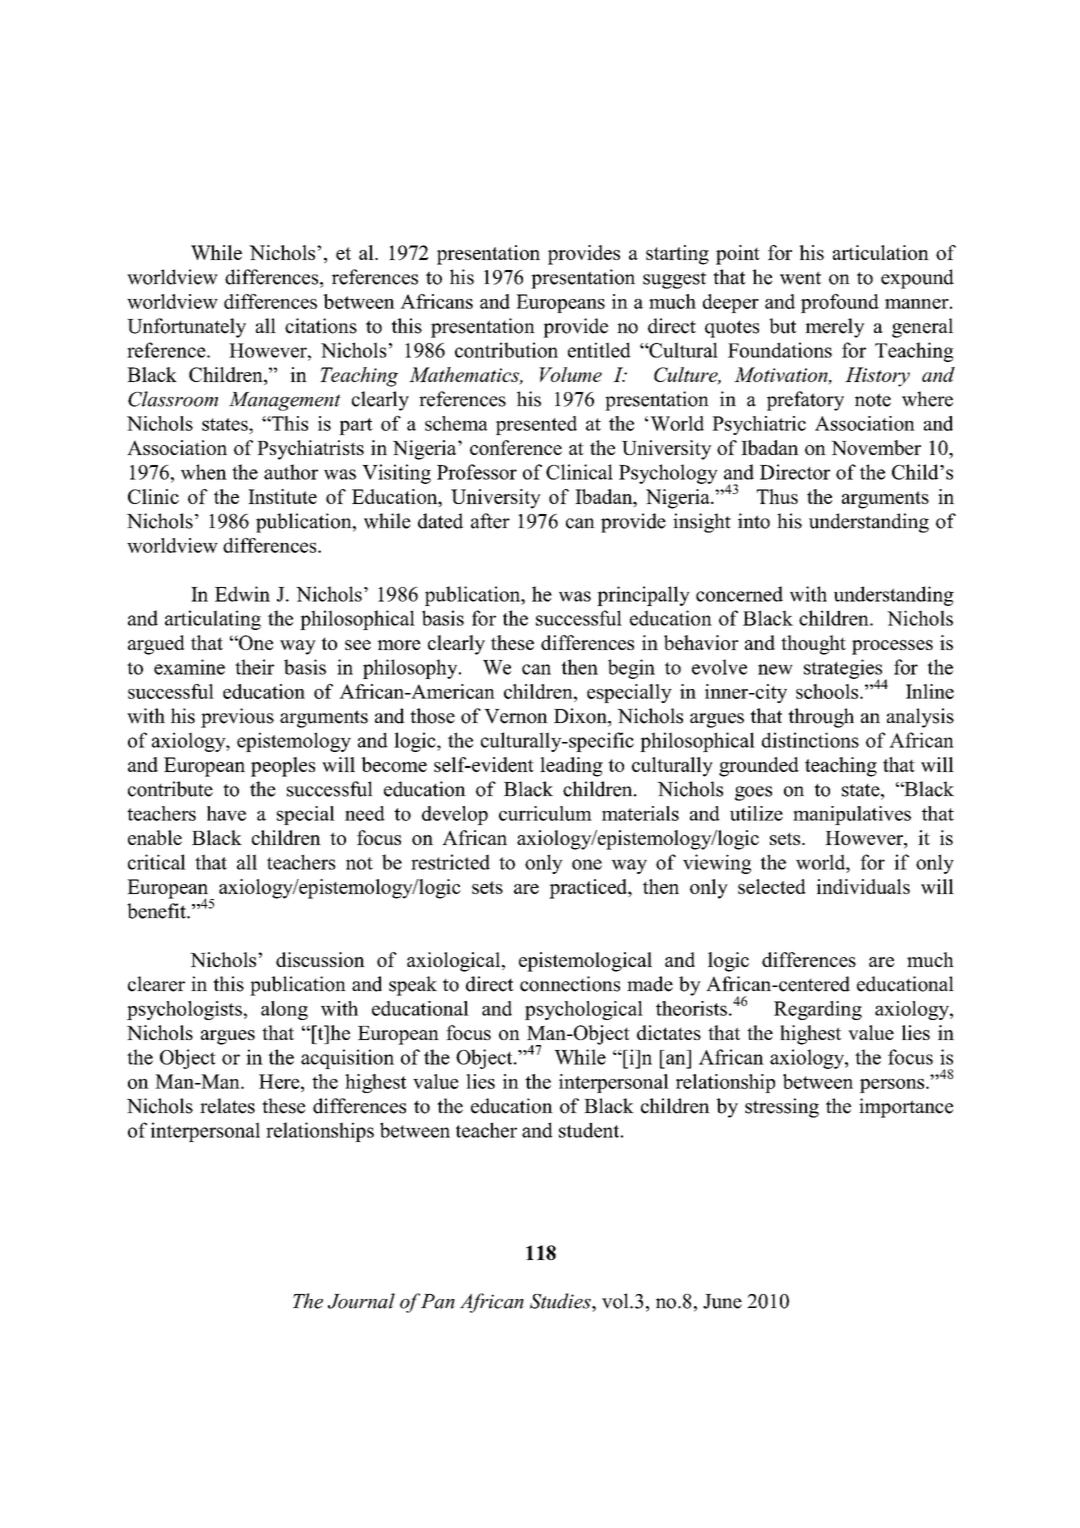  What do you see at coordinates (516, 716) in the screenshot?
I see `Vernon` at bounding box center [516, 716].
